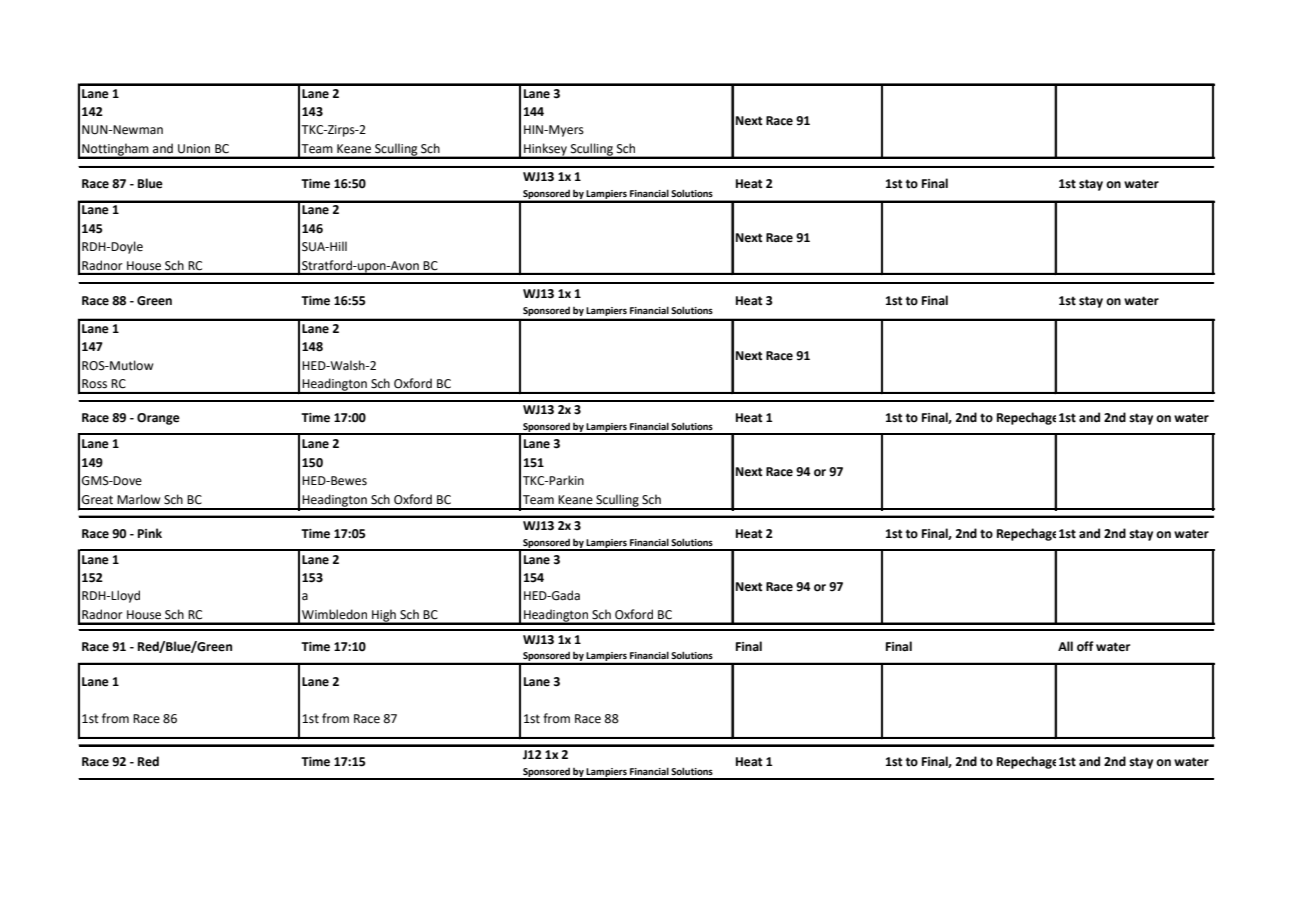 This image has width=1308, height=924. Describe the element at coordinates (115, 150) in the image. I see `Nottingham` at that location.
